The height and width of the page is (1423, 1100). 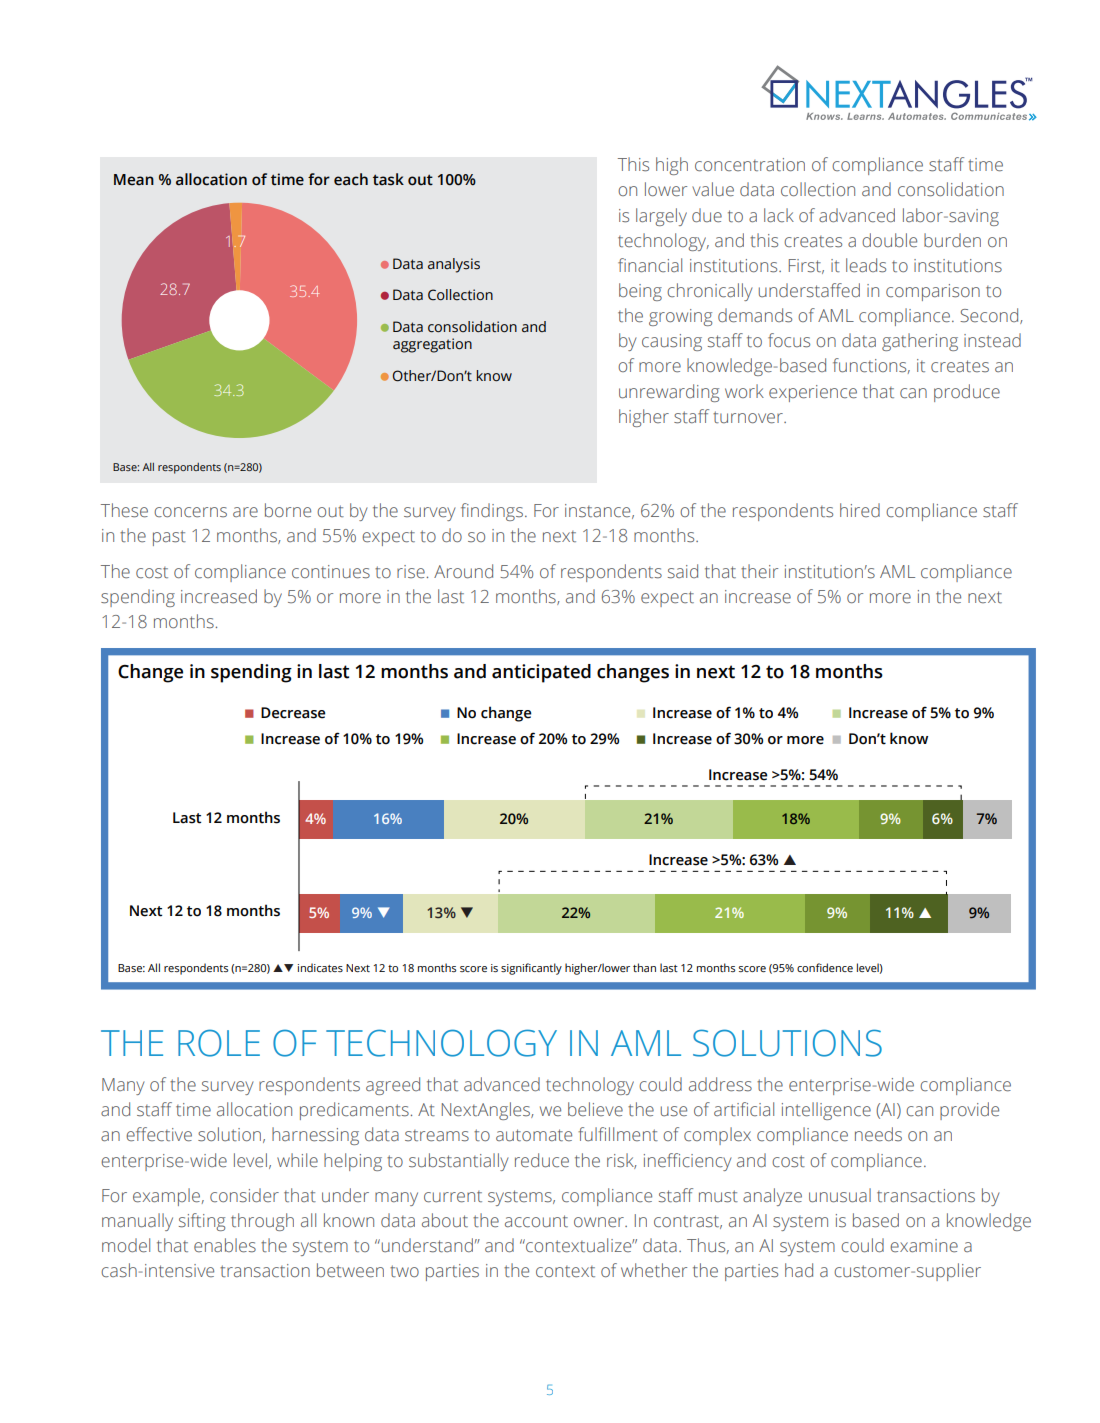 I want to click on double, so click(x=889, y=240).
